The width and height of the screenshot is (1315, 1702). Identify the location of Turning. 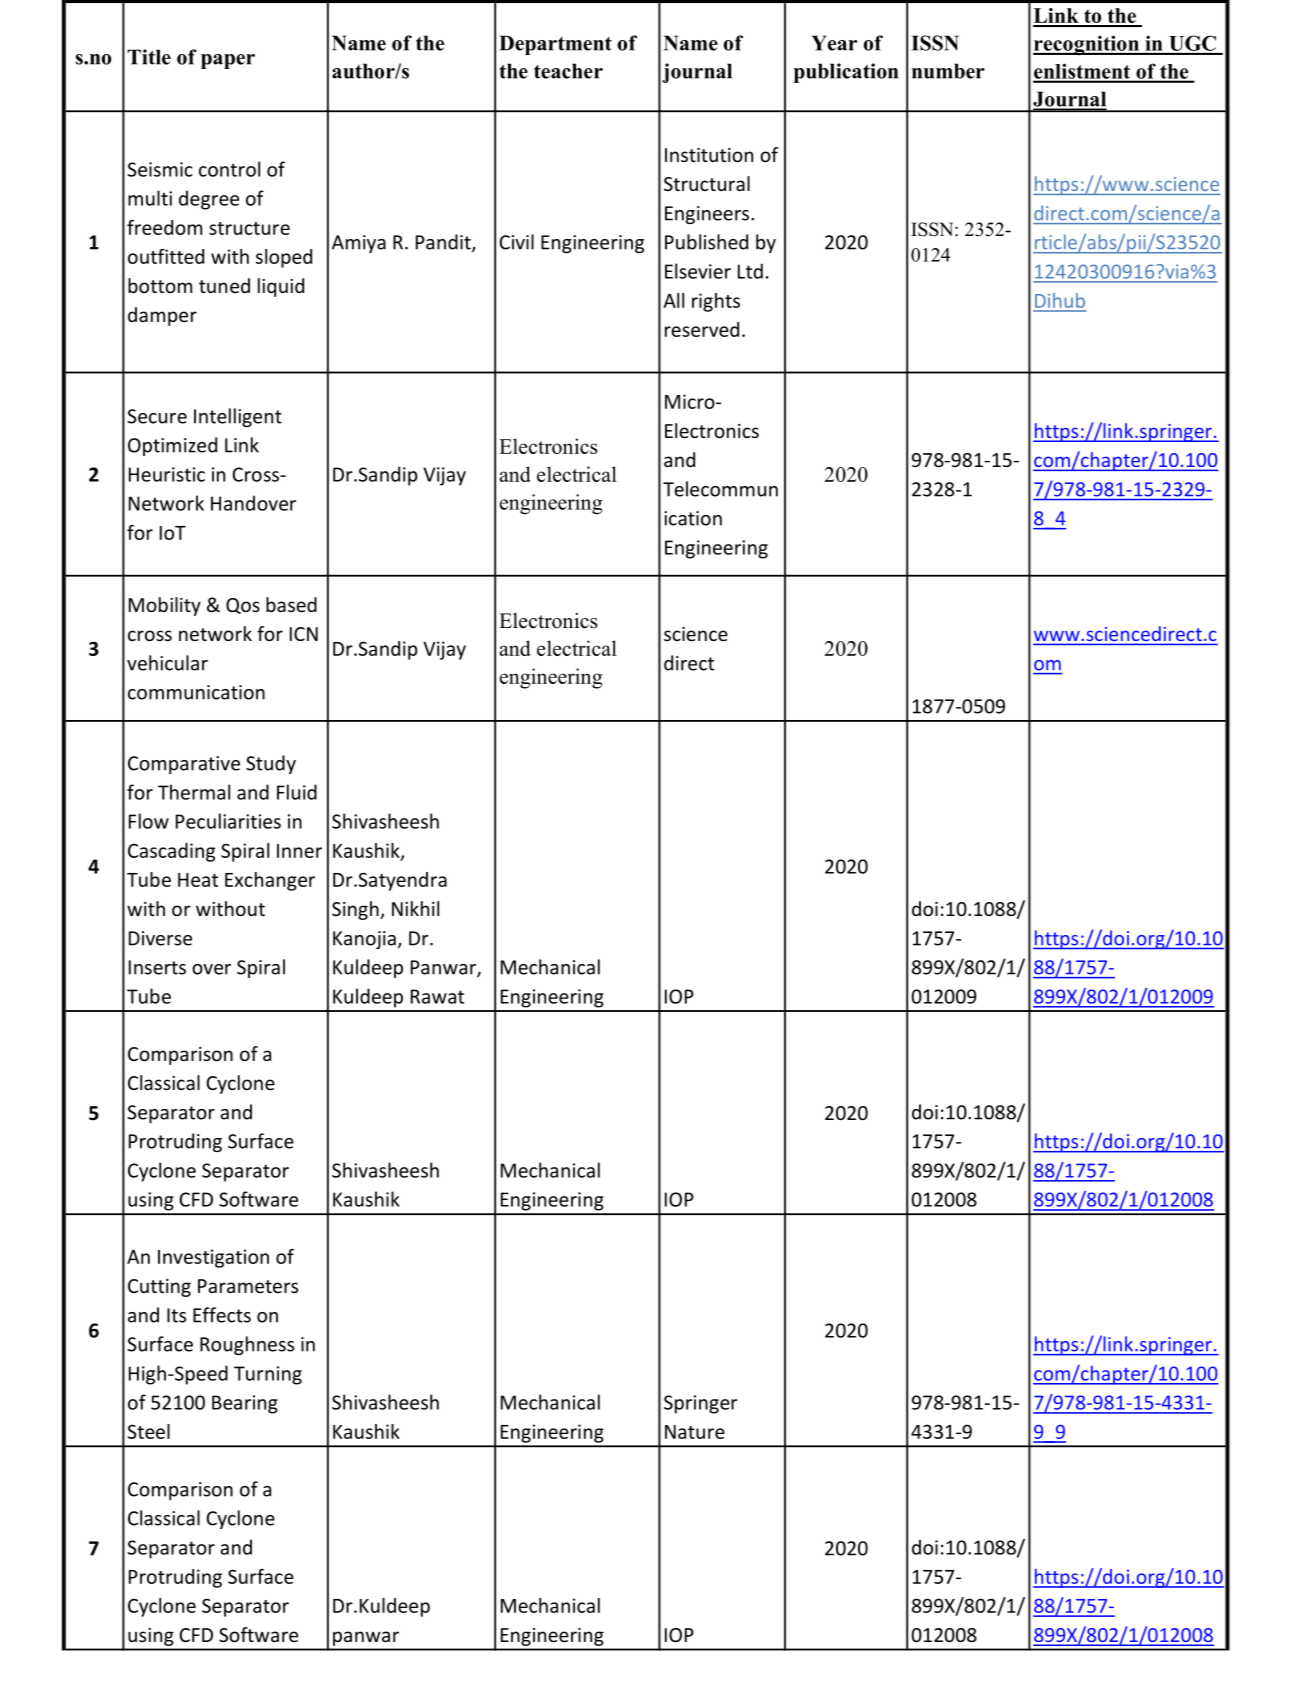
(268, 1375).
